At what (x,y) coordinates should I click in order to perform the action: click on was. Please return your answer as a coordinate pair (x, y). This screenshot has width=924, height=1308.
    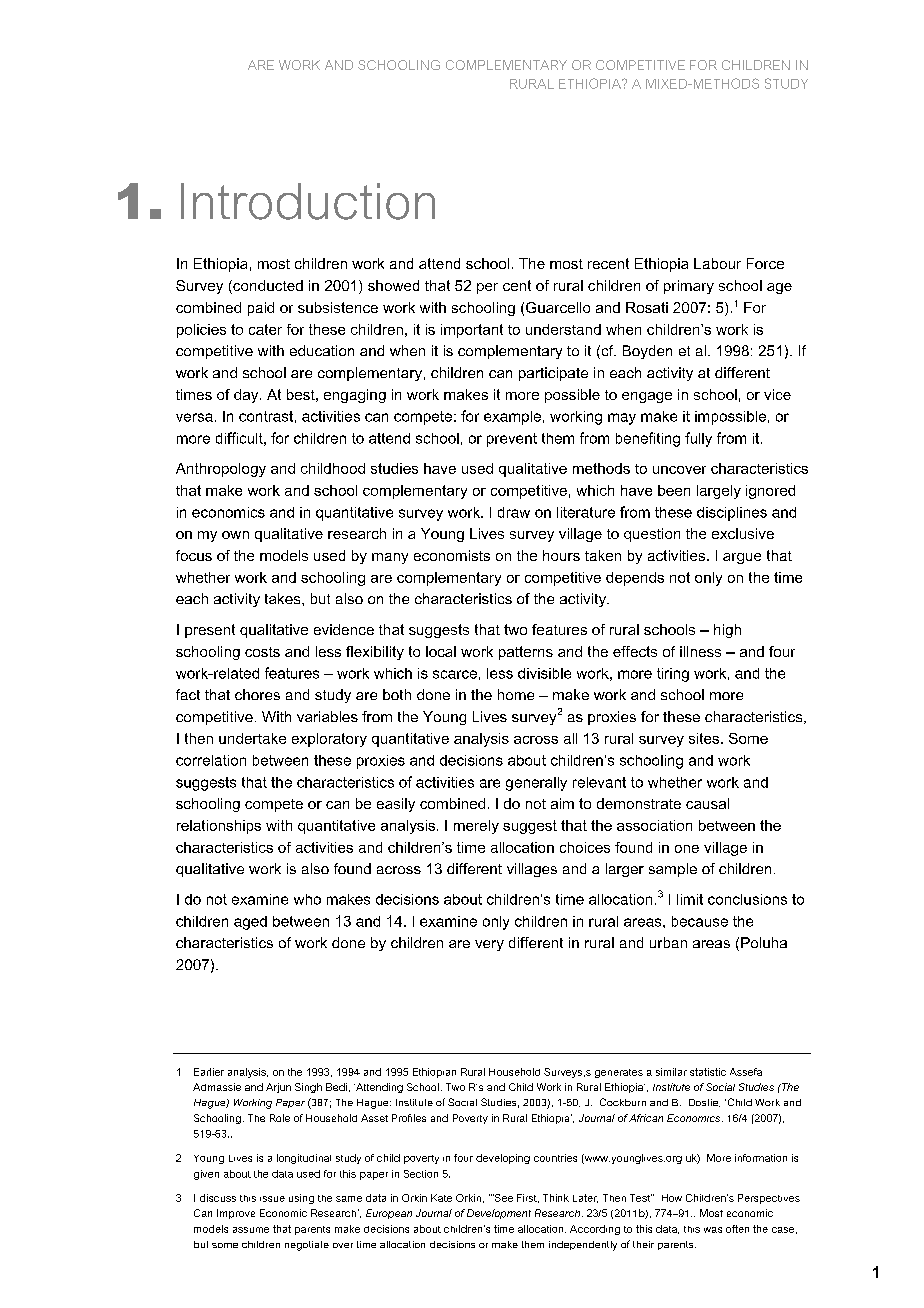
    Looking at the image, I should click on (713, 1230).
